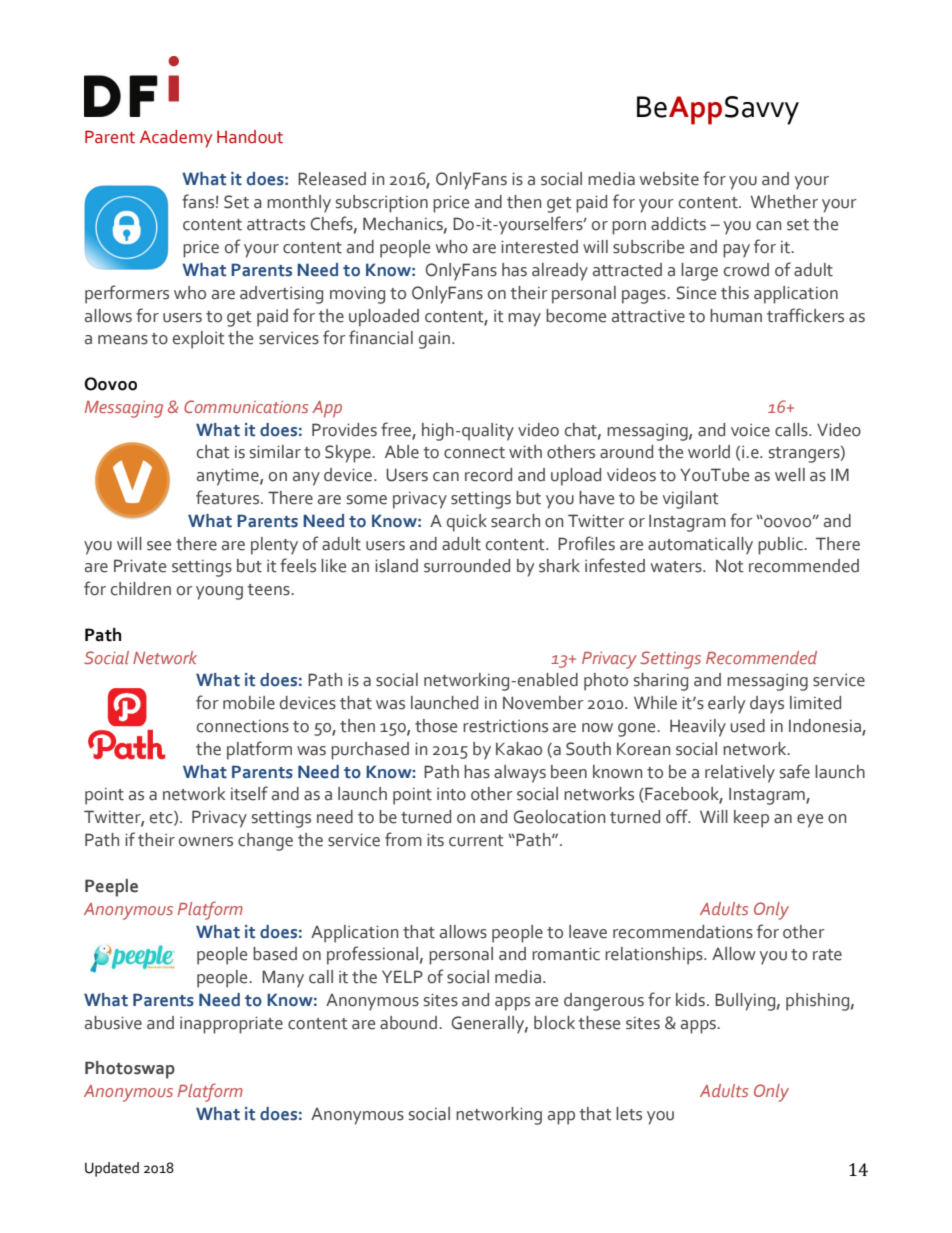 The height and width of the screenshot is (1233, 952). I want to click on Whether, so click(784, 202).
